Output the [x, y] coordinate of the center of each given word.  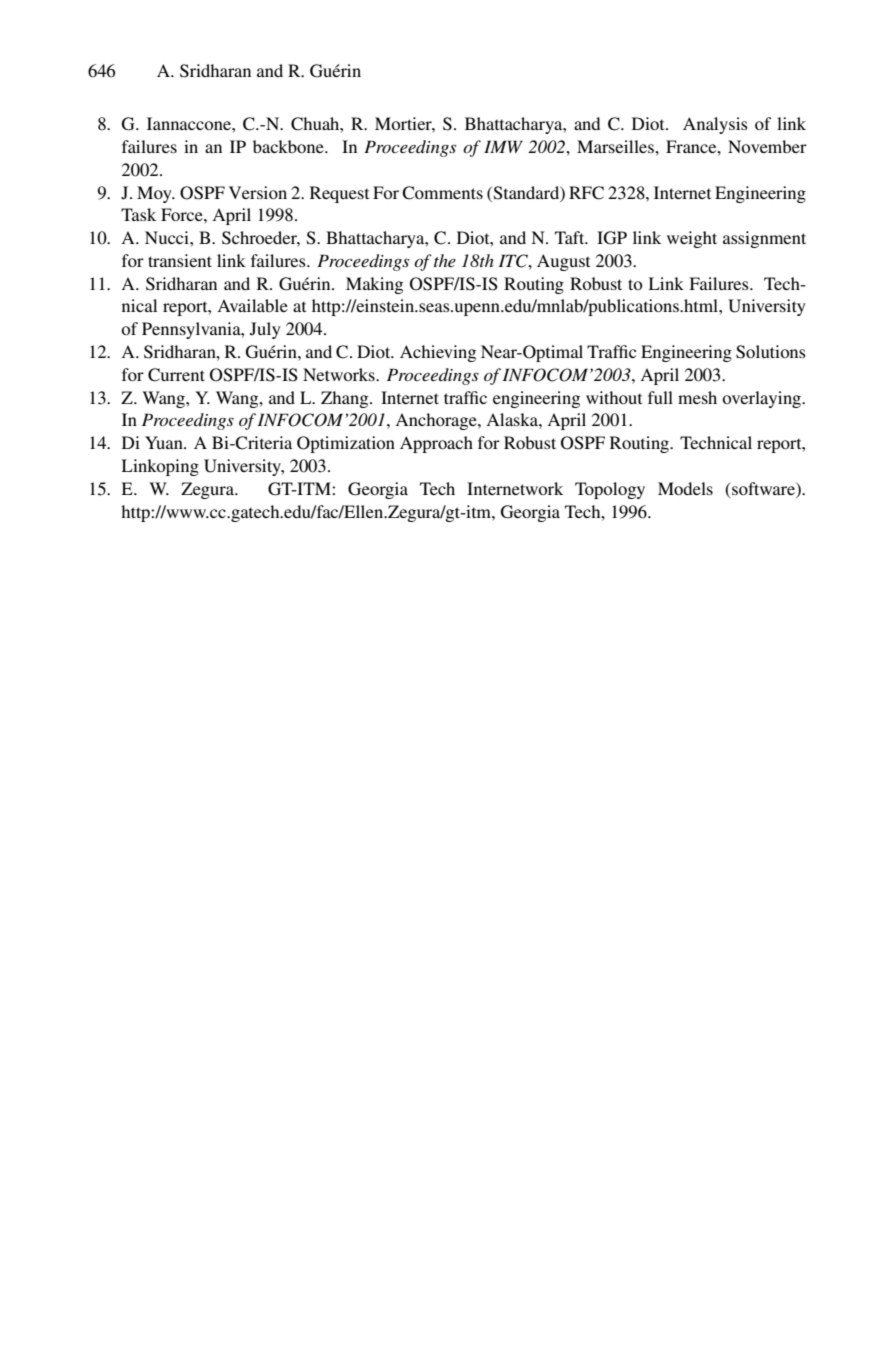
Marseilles [616, 146]
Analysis [715, 125]
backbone [289, 146]
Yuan [165, 442]
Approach [436, 444]
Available [252, 305]
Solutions [771, 352]
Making [374, 285]
